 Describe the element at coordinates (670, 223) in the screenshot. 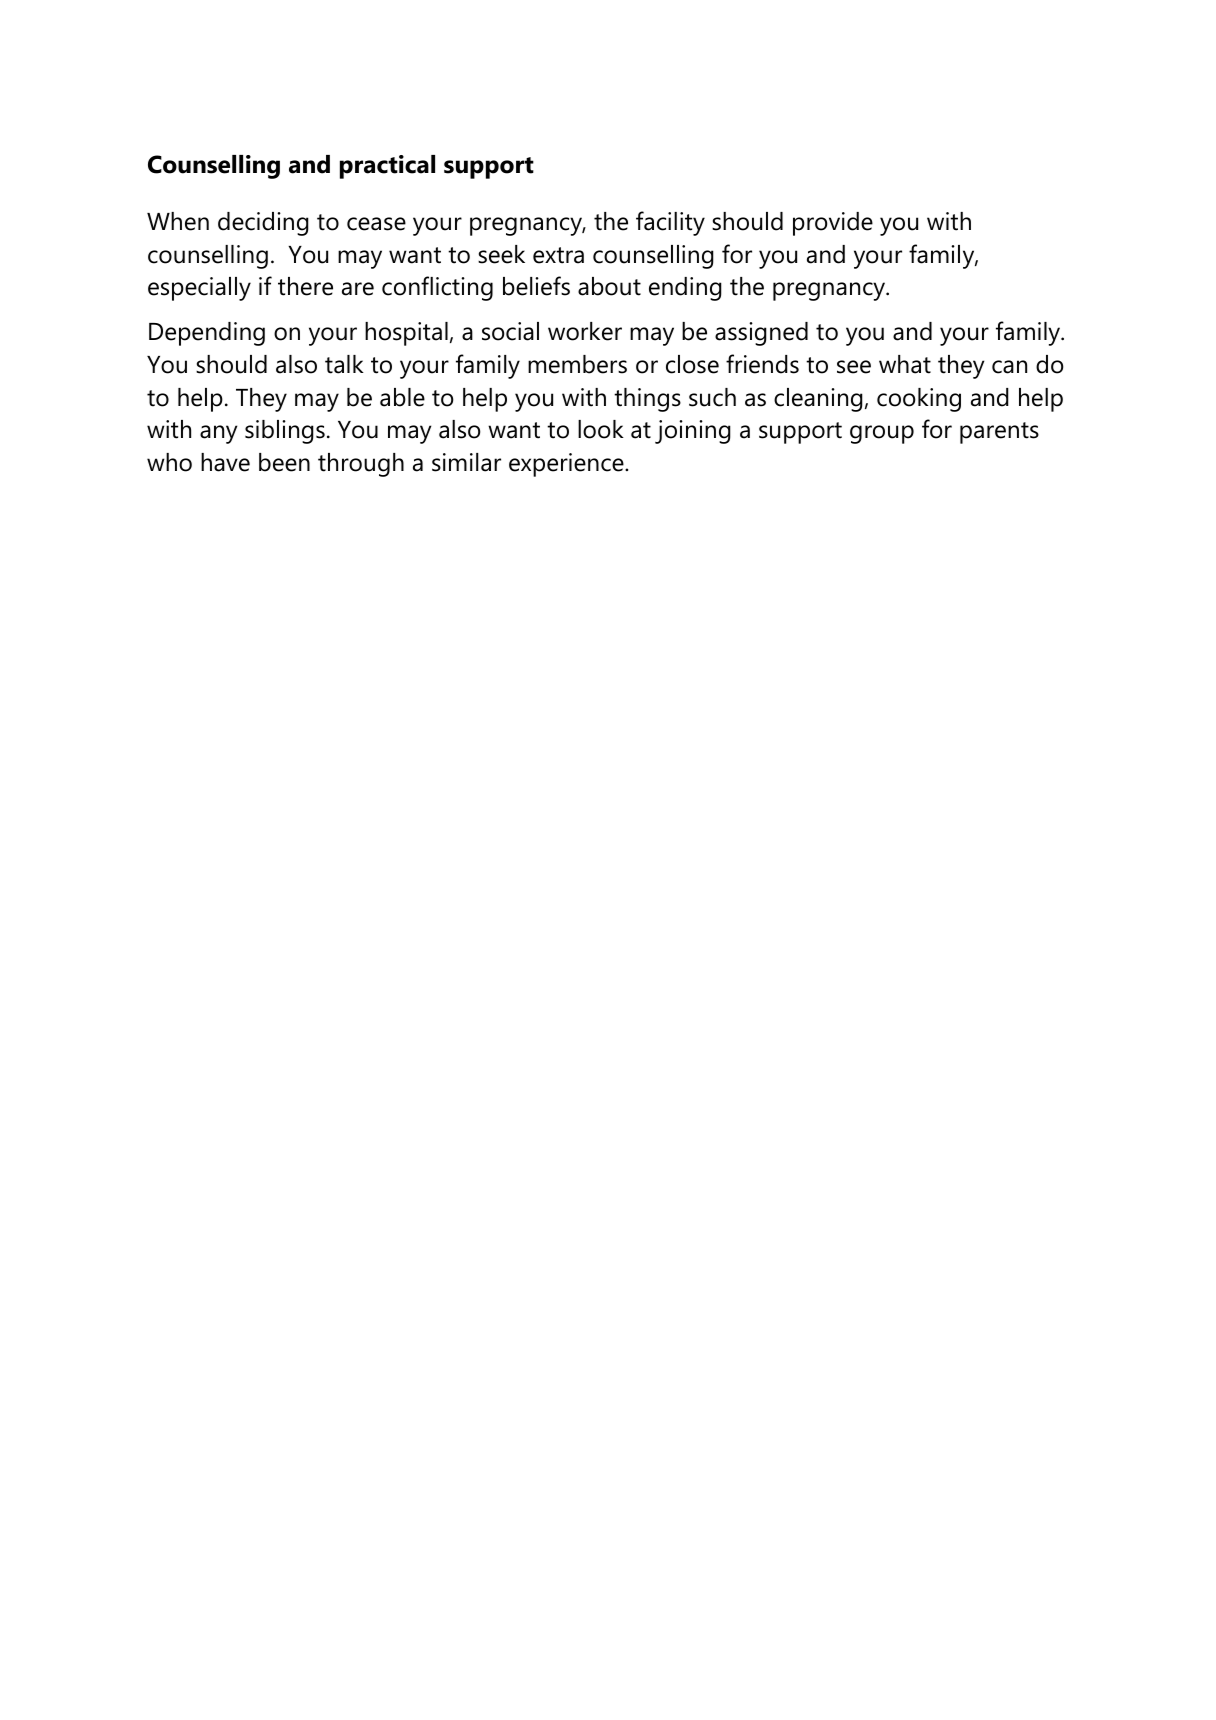

I see `facility` at that location.
